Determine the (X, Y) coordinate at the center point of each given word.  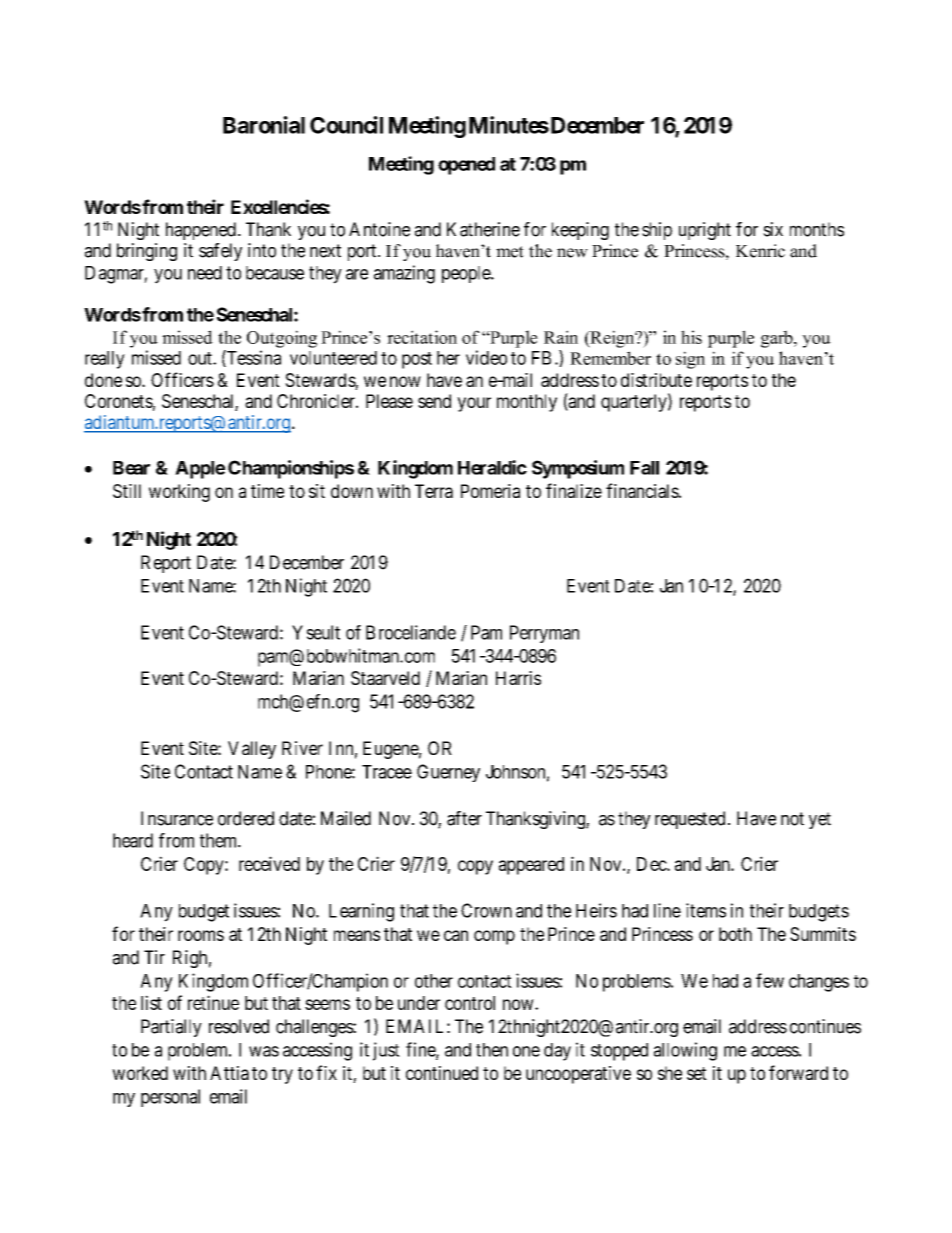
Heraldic (492, 467)
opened (466, 166)
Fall (644, 468)
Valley (252, 750)
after (464, 818)
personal (170, 1098)
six (773, 229)
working (179, 493)
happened (201, 231)
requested (690, 820)
